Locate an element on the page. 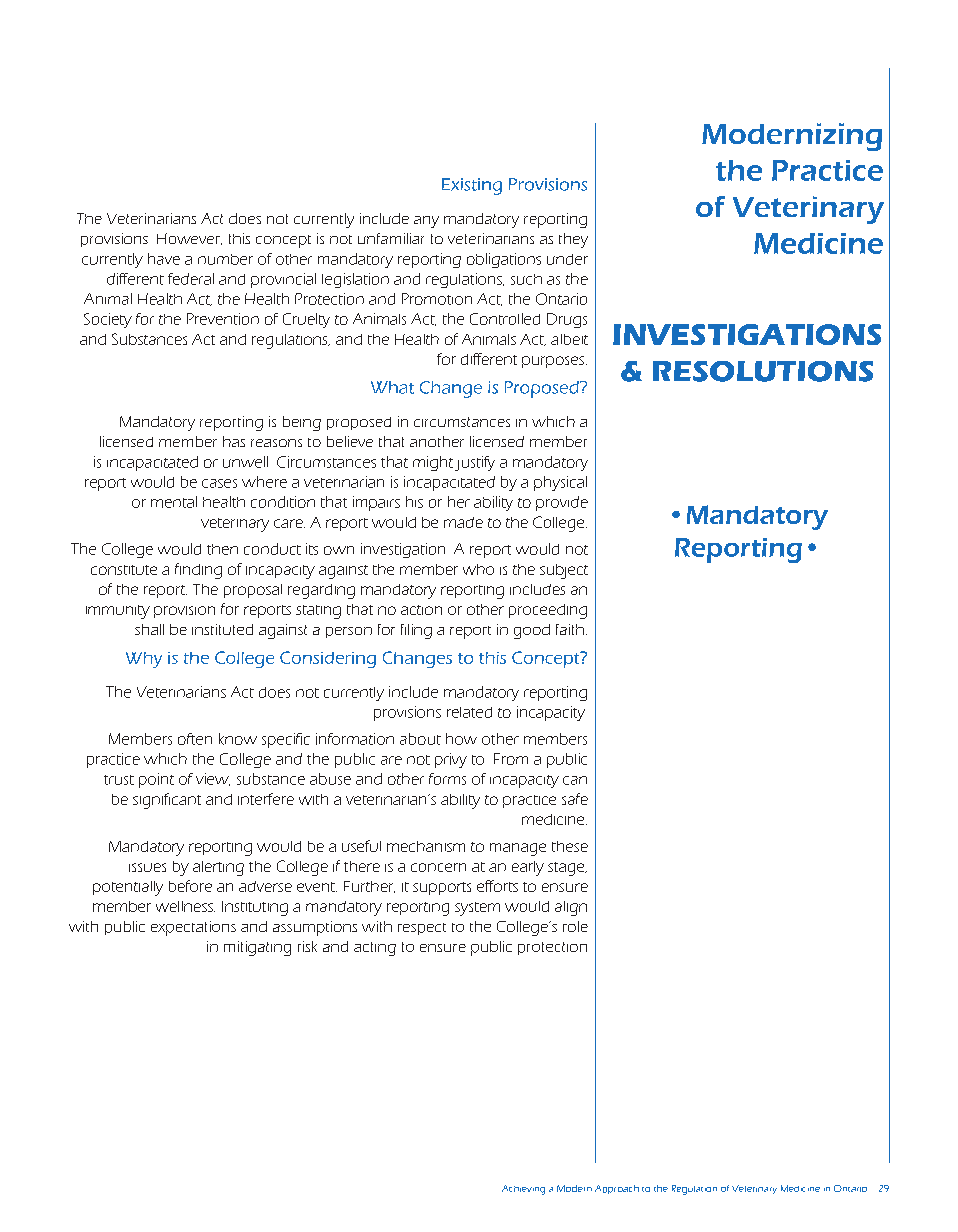 The width and height of the document is (958, 1232). any is located at coordinates (426, 222).
